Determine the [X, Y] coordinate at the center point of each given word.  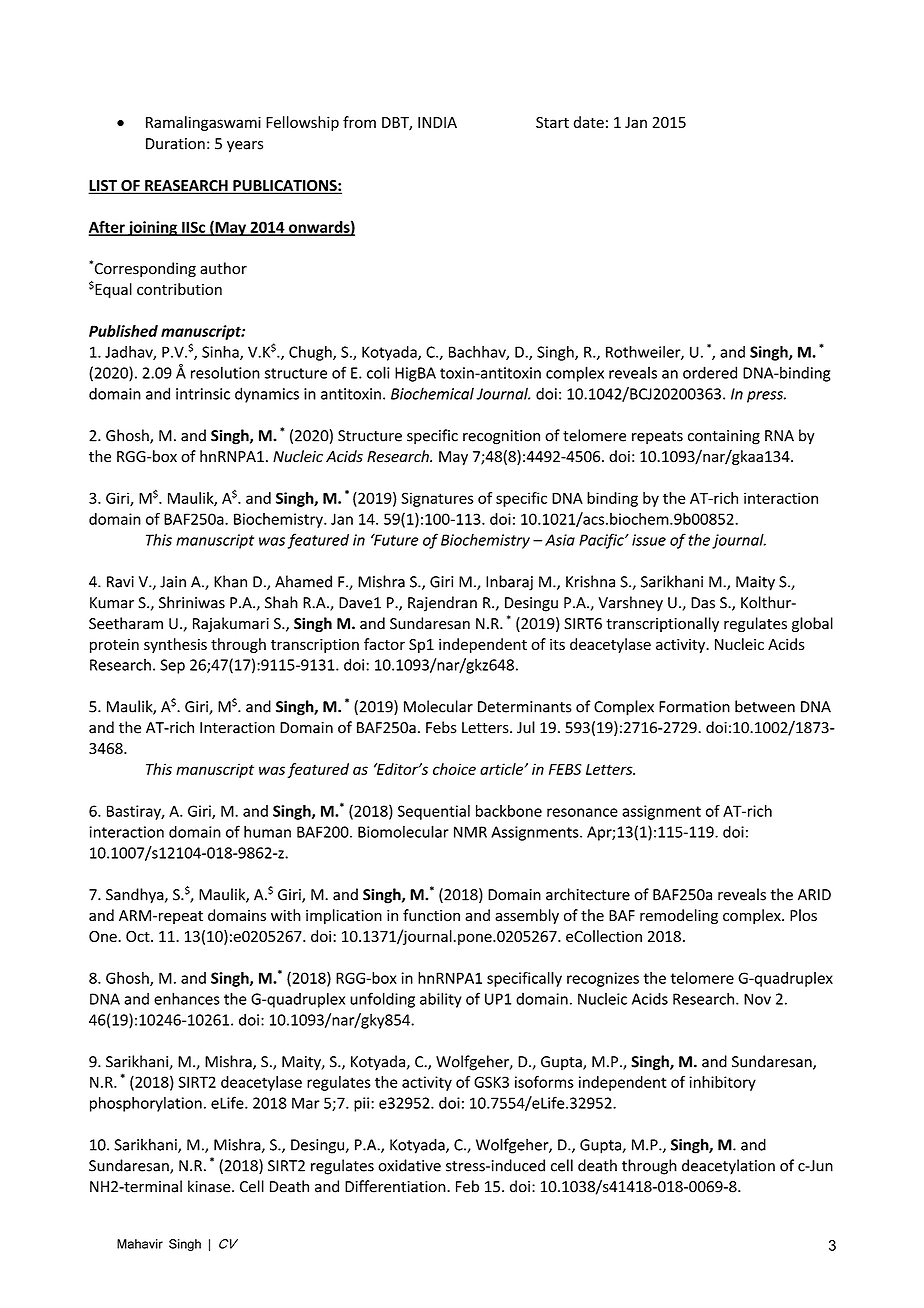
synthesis [175, 645]
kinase [210, 1186]
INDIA [437, 122]
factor [384, 644]
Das [703, 603]
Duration [175, 144]
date [589, 122]
